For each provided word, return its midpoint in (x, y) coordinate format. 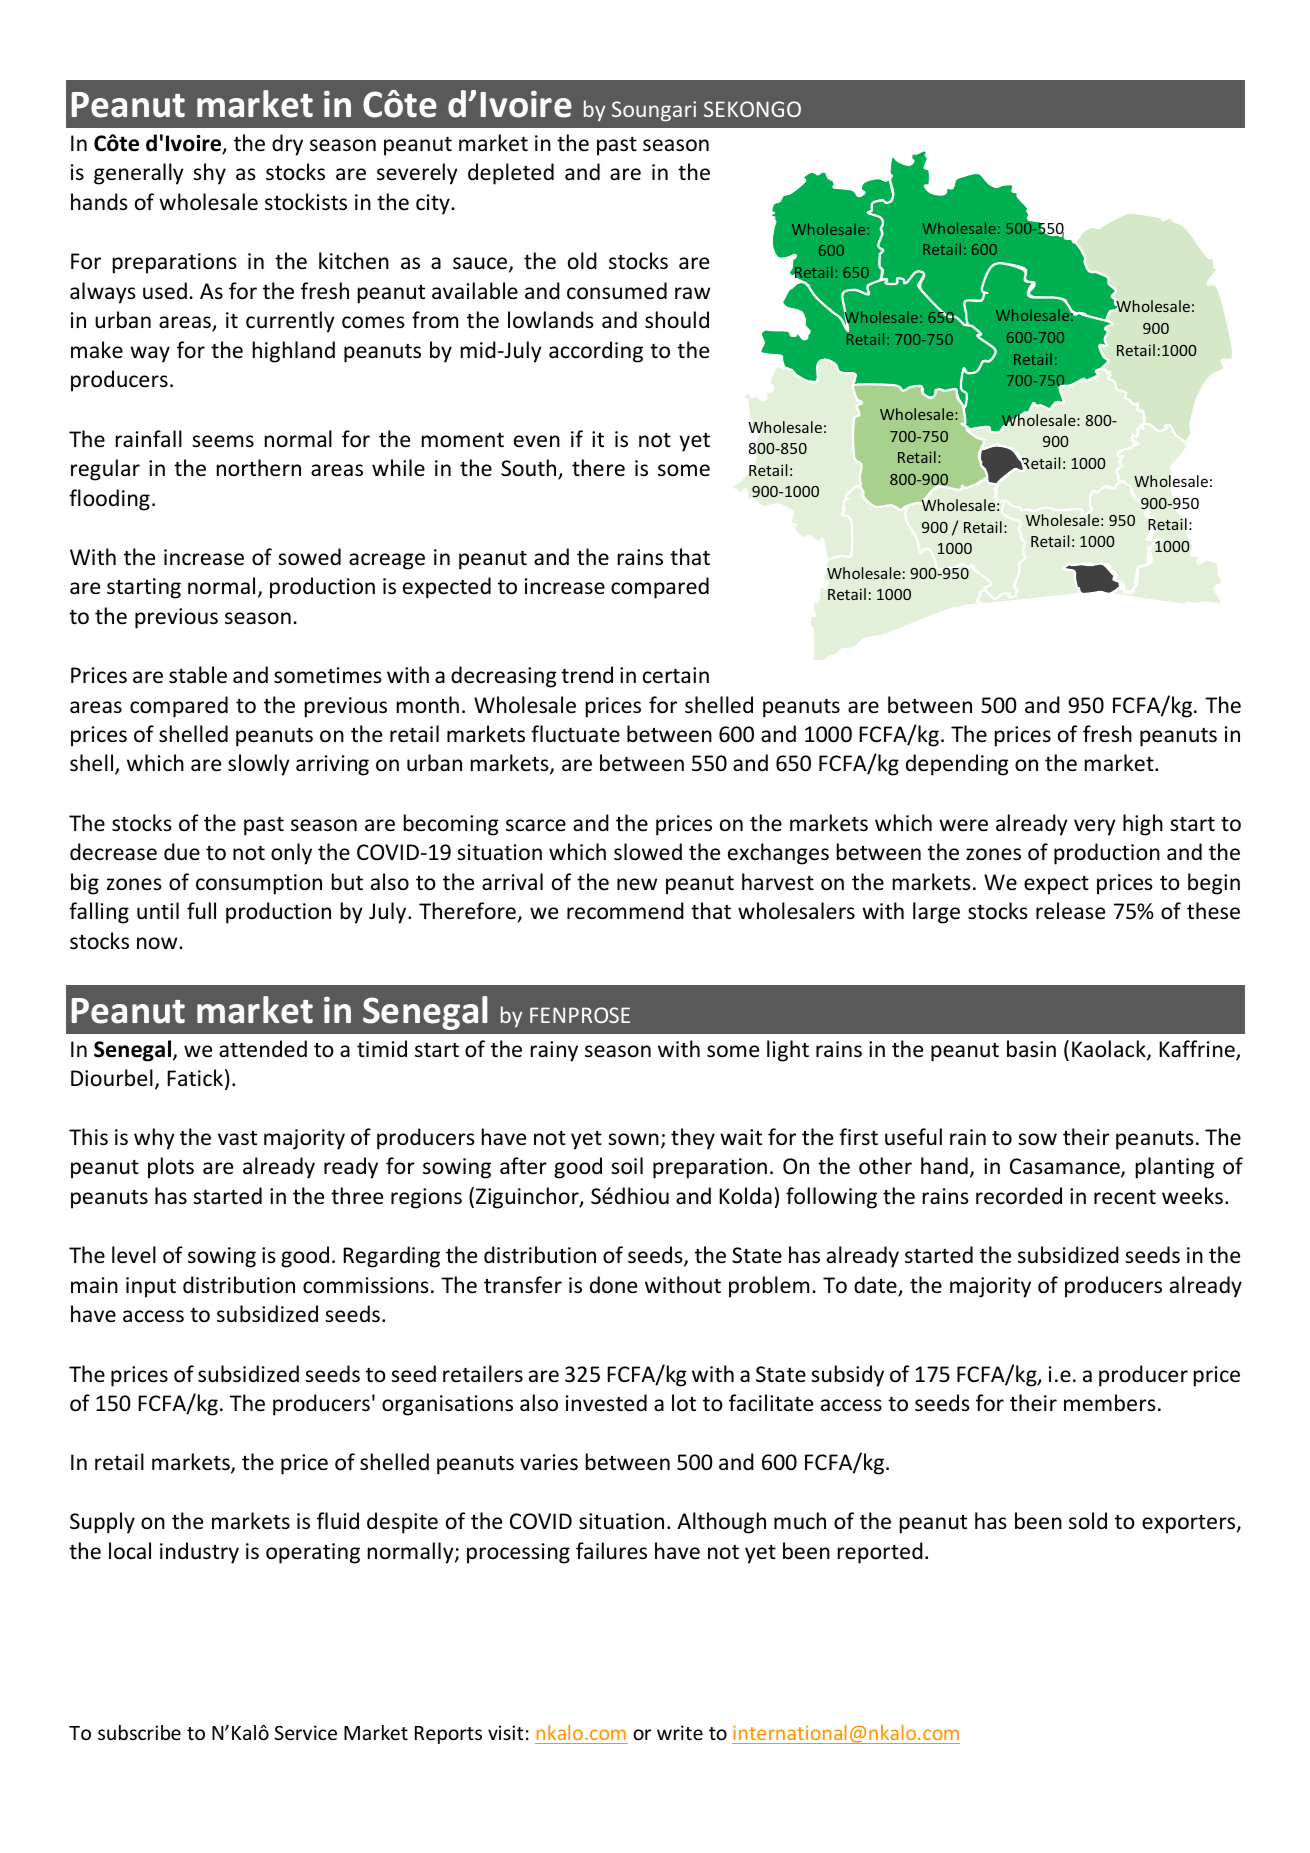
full (201, 910)
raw (692, 293)
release (1070, 911)
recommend (625, 911)
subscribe (139, 1732)
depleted (511, 174)
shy (209, 174)
